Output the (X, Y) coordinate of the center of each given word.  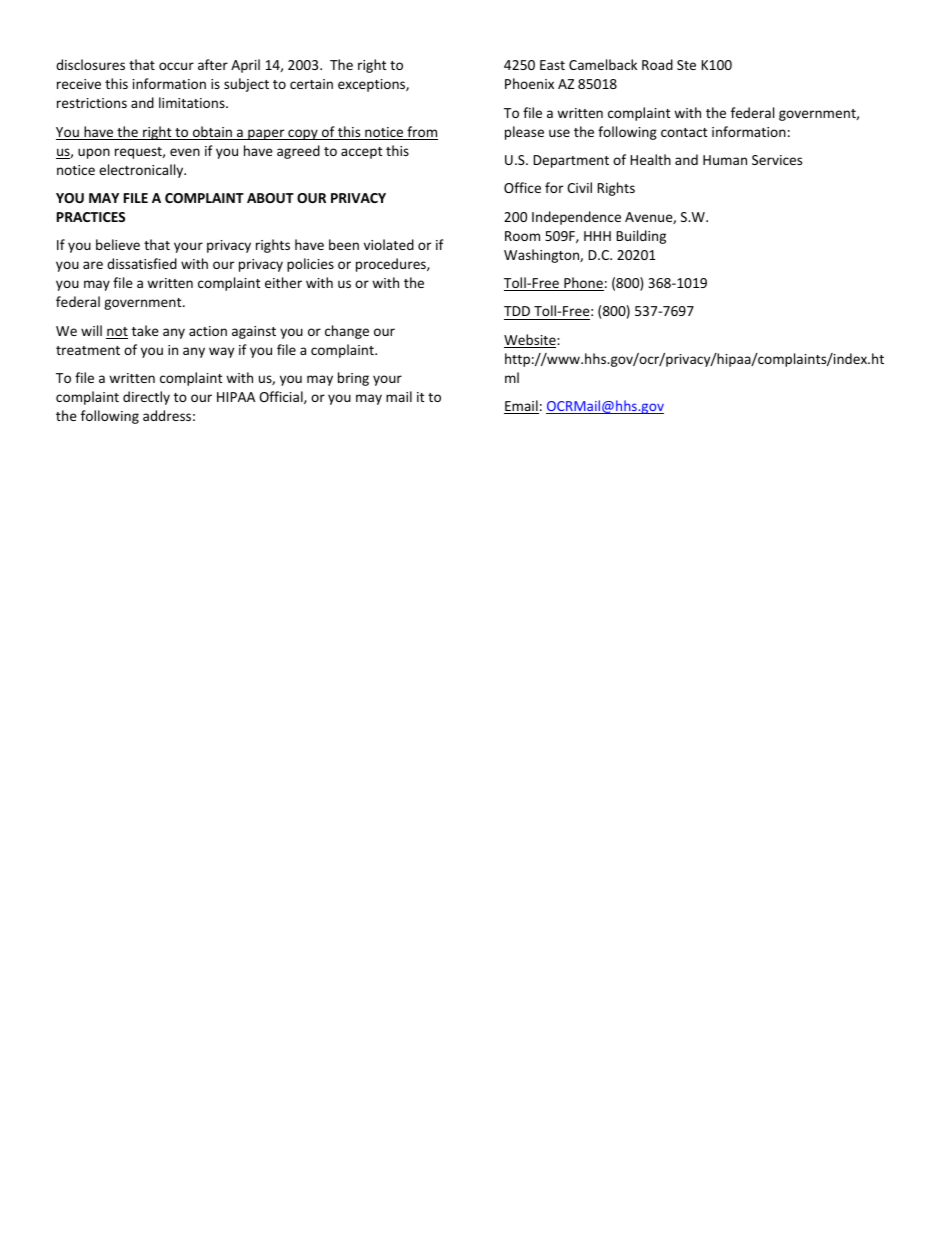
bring (353, 379)
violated (389, 244)
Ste (686, 65)
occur (176, 66)
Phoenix (529, 83)
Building (641, 237)
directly (146, 398)
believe (118, 244)
